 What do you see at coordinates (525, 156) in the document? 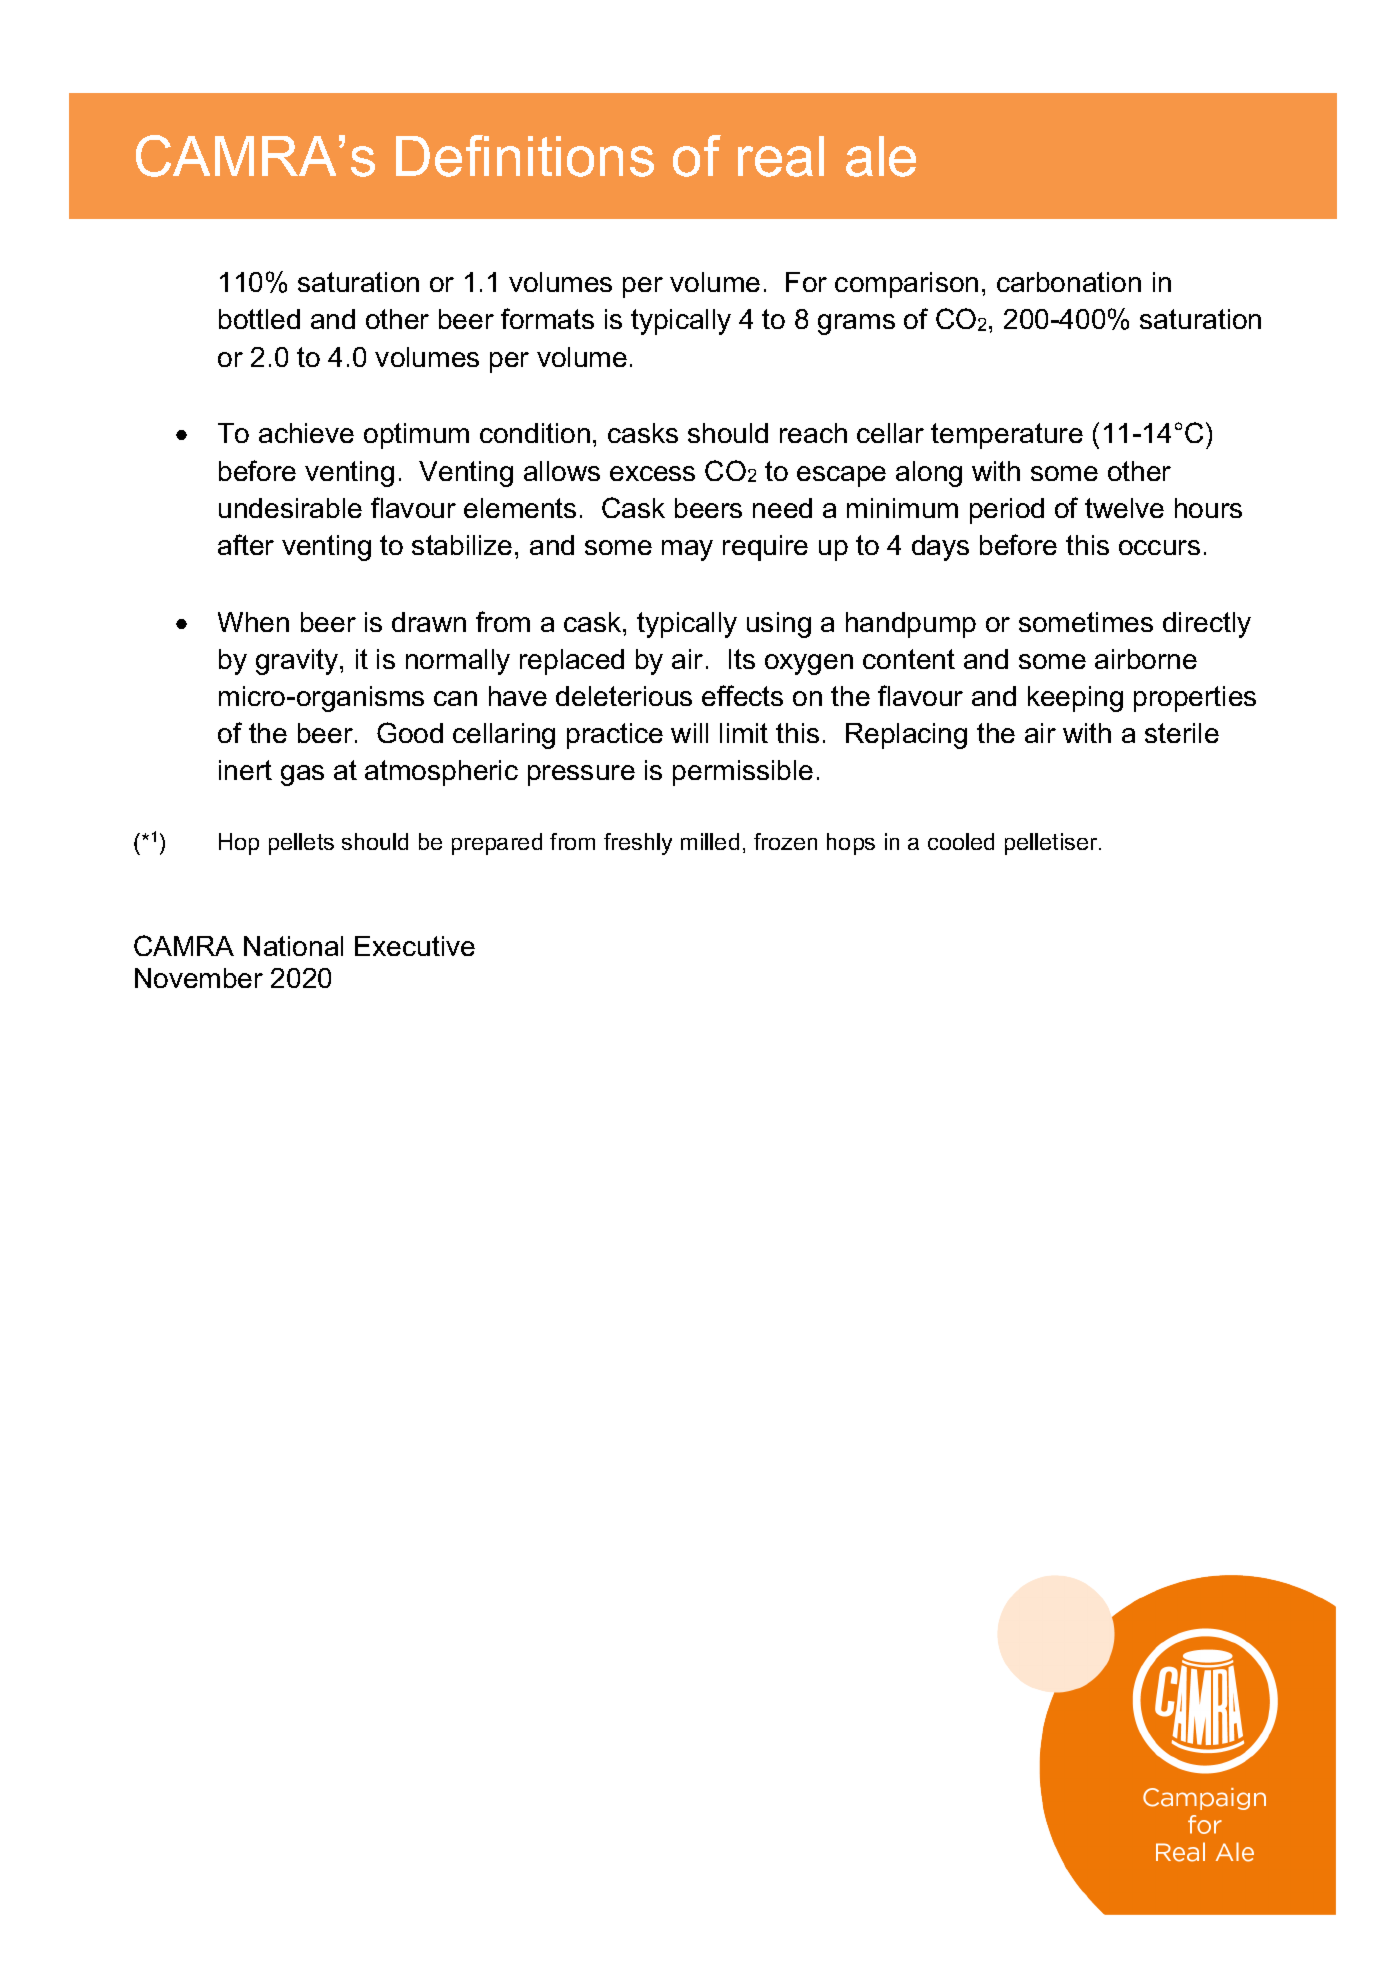
I see `Definitions` at bounding box center [525, 156].
